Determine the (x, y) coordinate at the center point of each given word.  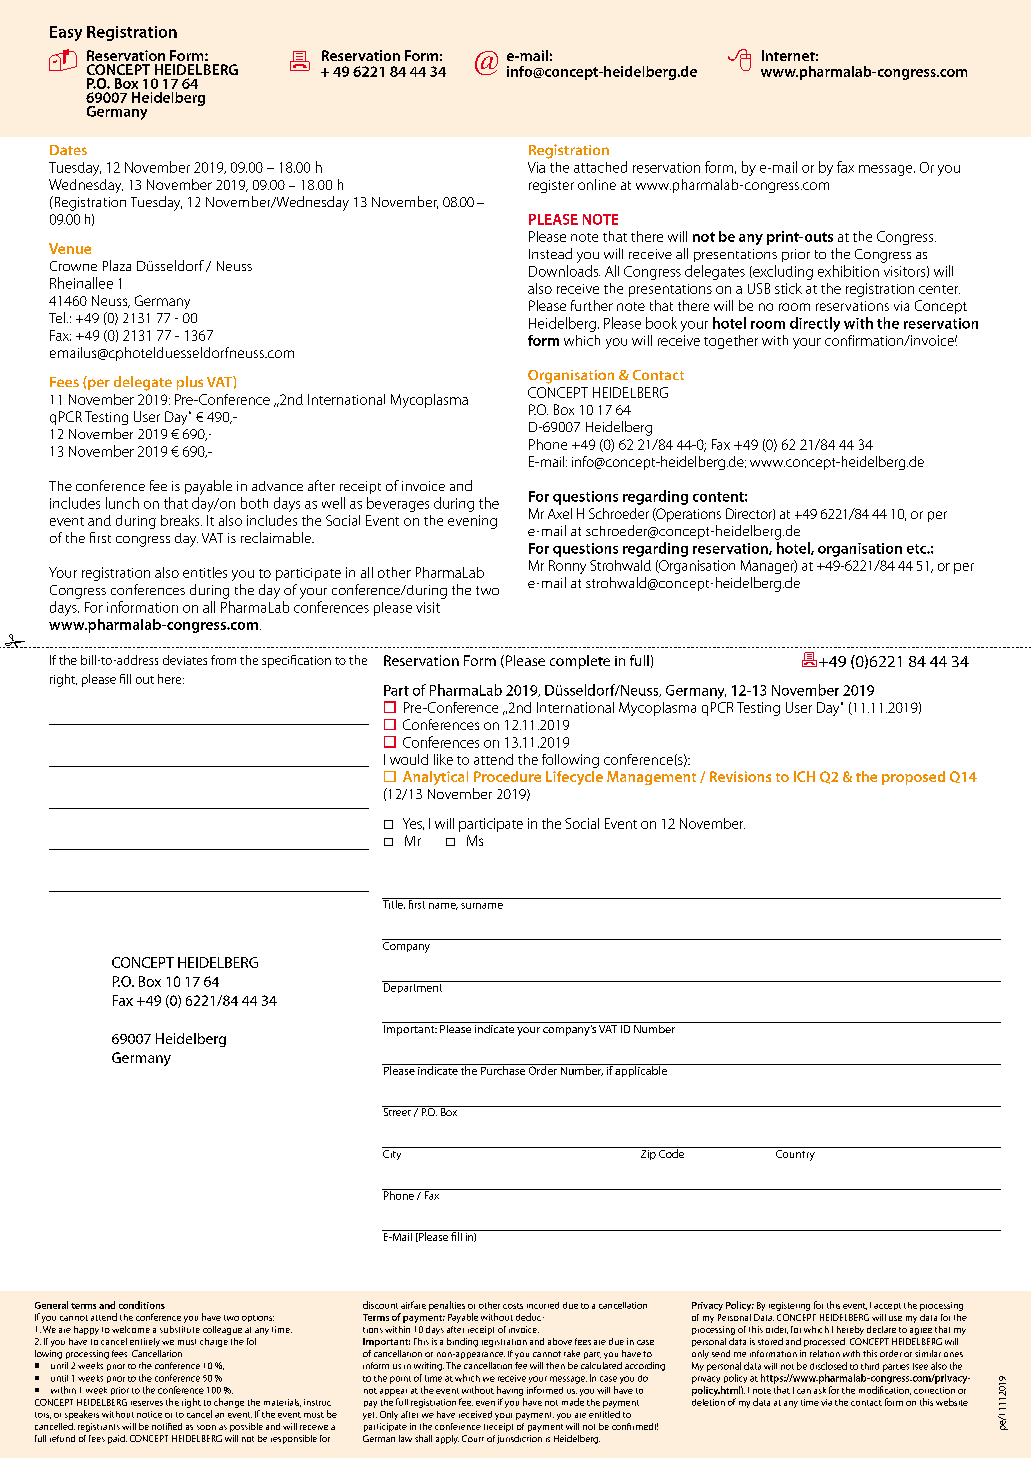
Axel (560, 513)
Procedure (507, 776)
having (510, 1391)
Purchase (502, 1069)
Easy (66, 33)
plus (190, 383)
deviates (185, 660)
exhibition (848, 271)
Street (397, 1111)
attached (600, 167)
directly (815, 324)
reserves (147, 1403)
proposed (913, 778)
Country (795, 1154)
